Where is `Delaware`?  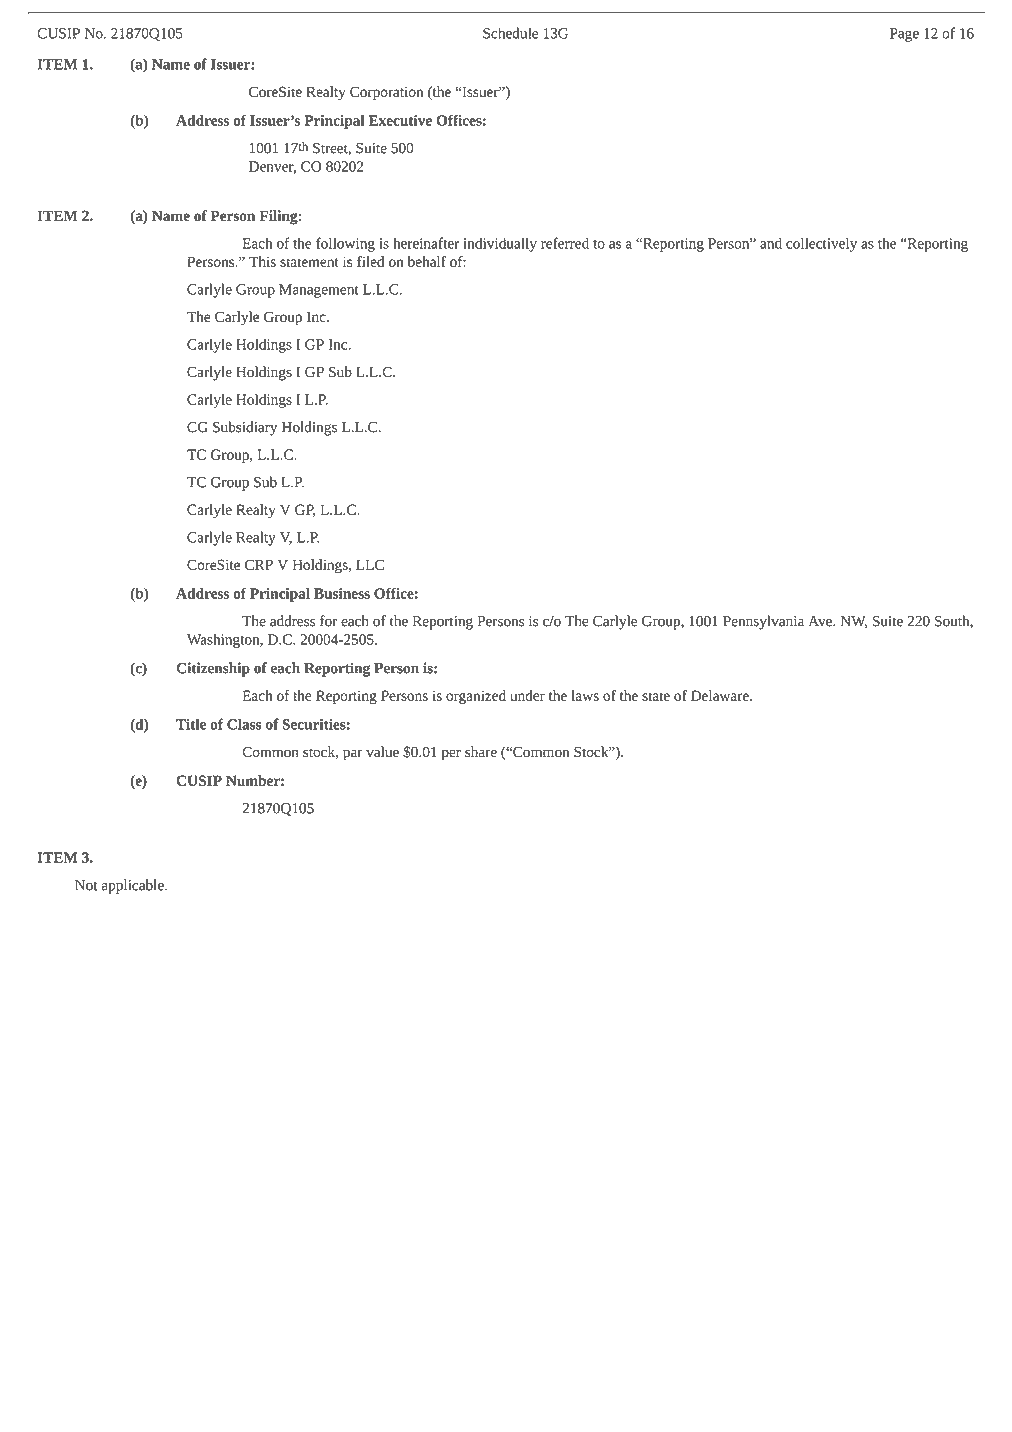 Delaware is located at coordinates (721, 695).
